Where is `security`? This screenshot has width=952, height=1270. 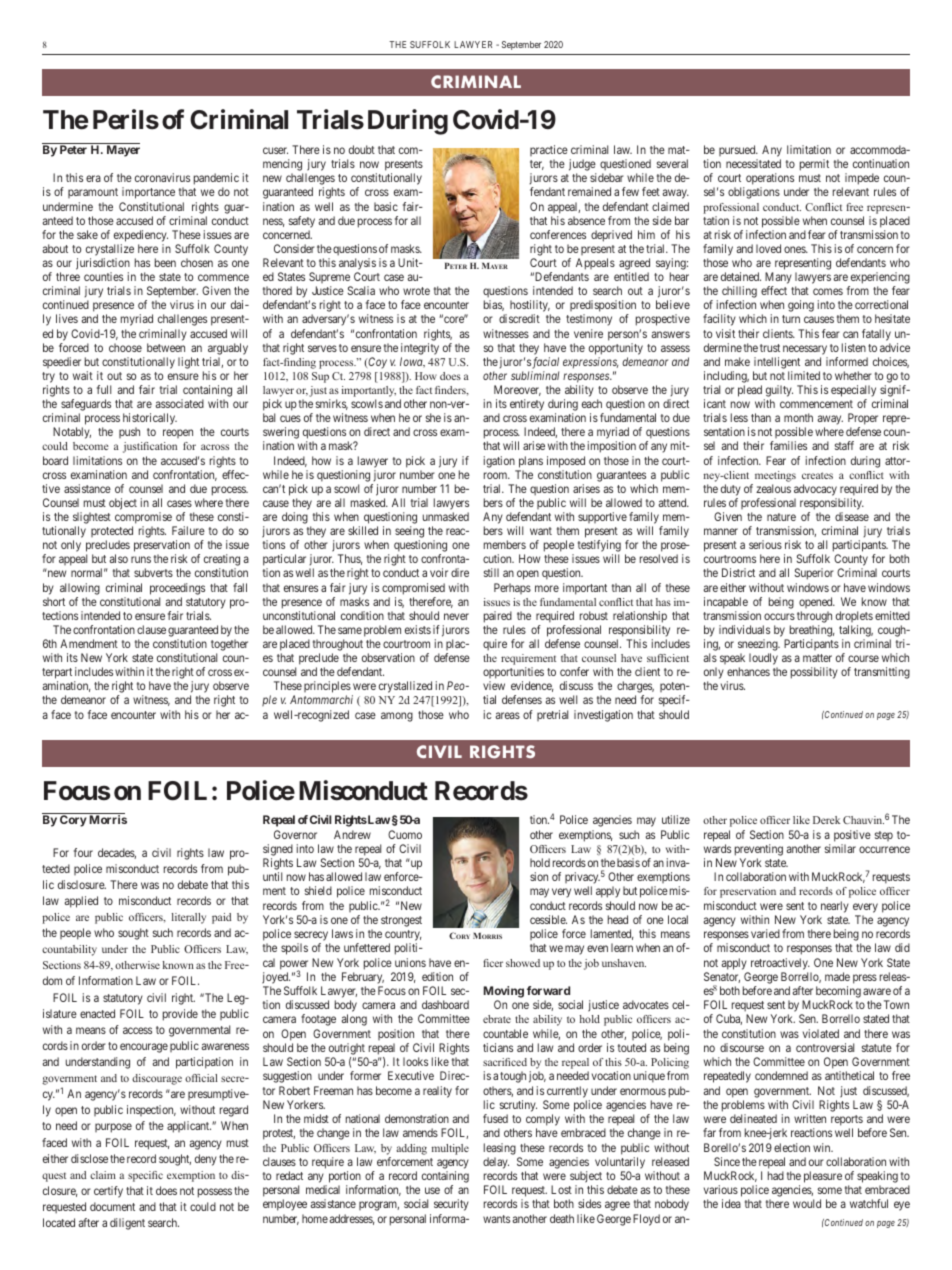 security is located at coordinates (451, 1205).
